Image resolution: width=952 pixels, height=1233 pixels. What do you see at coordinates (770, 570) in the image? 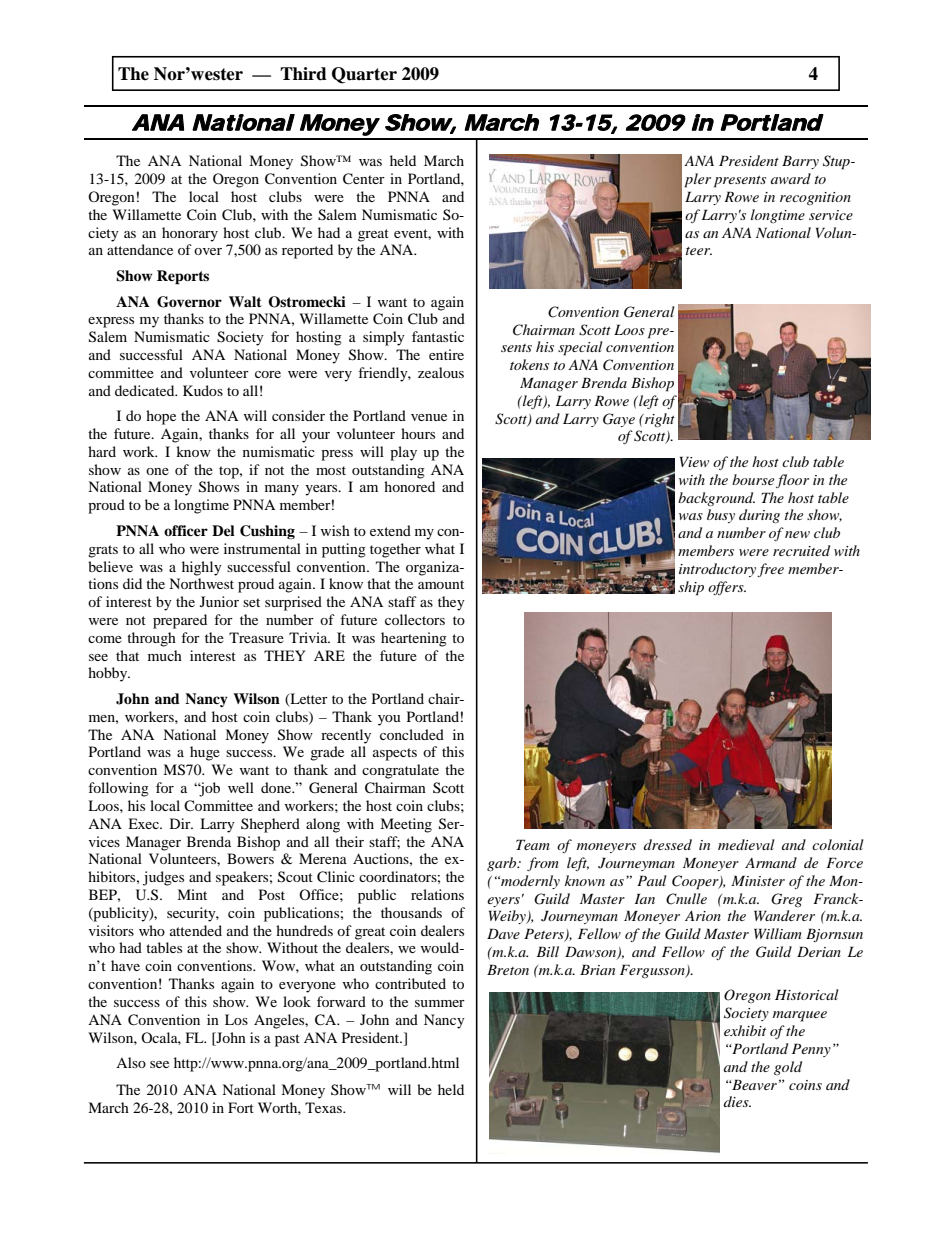
I see `free` at bounding box center [770, 570].
